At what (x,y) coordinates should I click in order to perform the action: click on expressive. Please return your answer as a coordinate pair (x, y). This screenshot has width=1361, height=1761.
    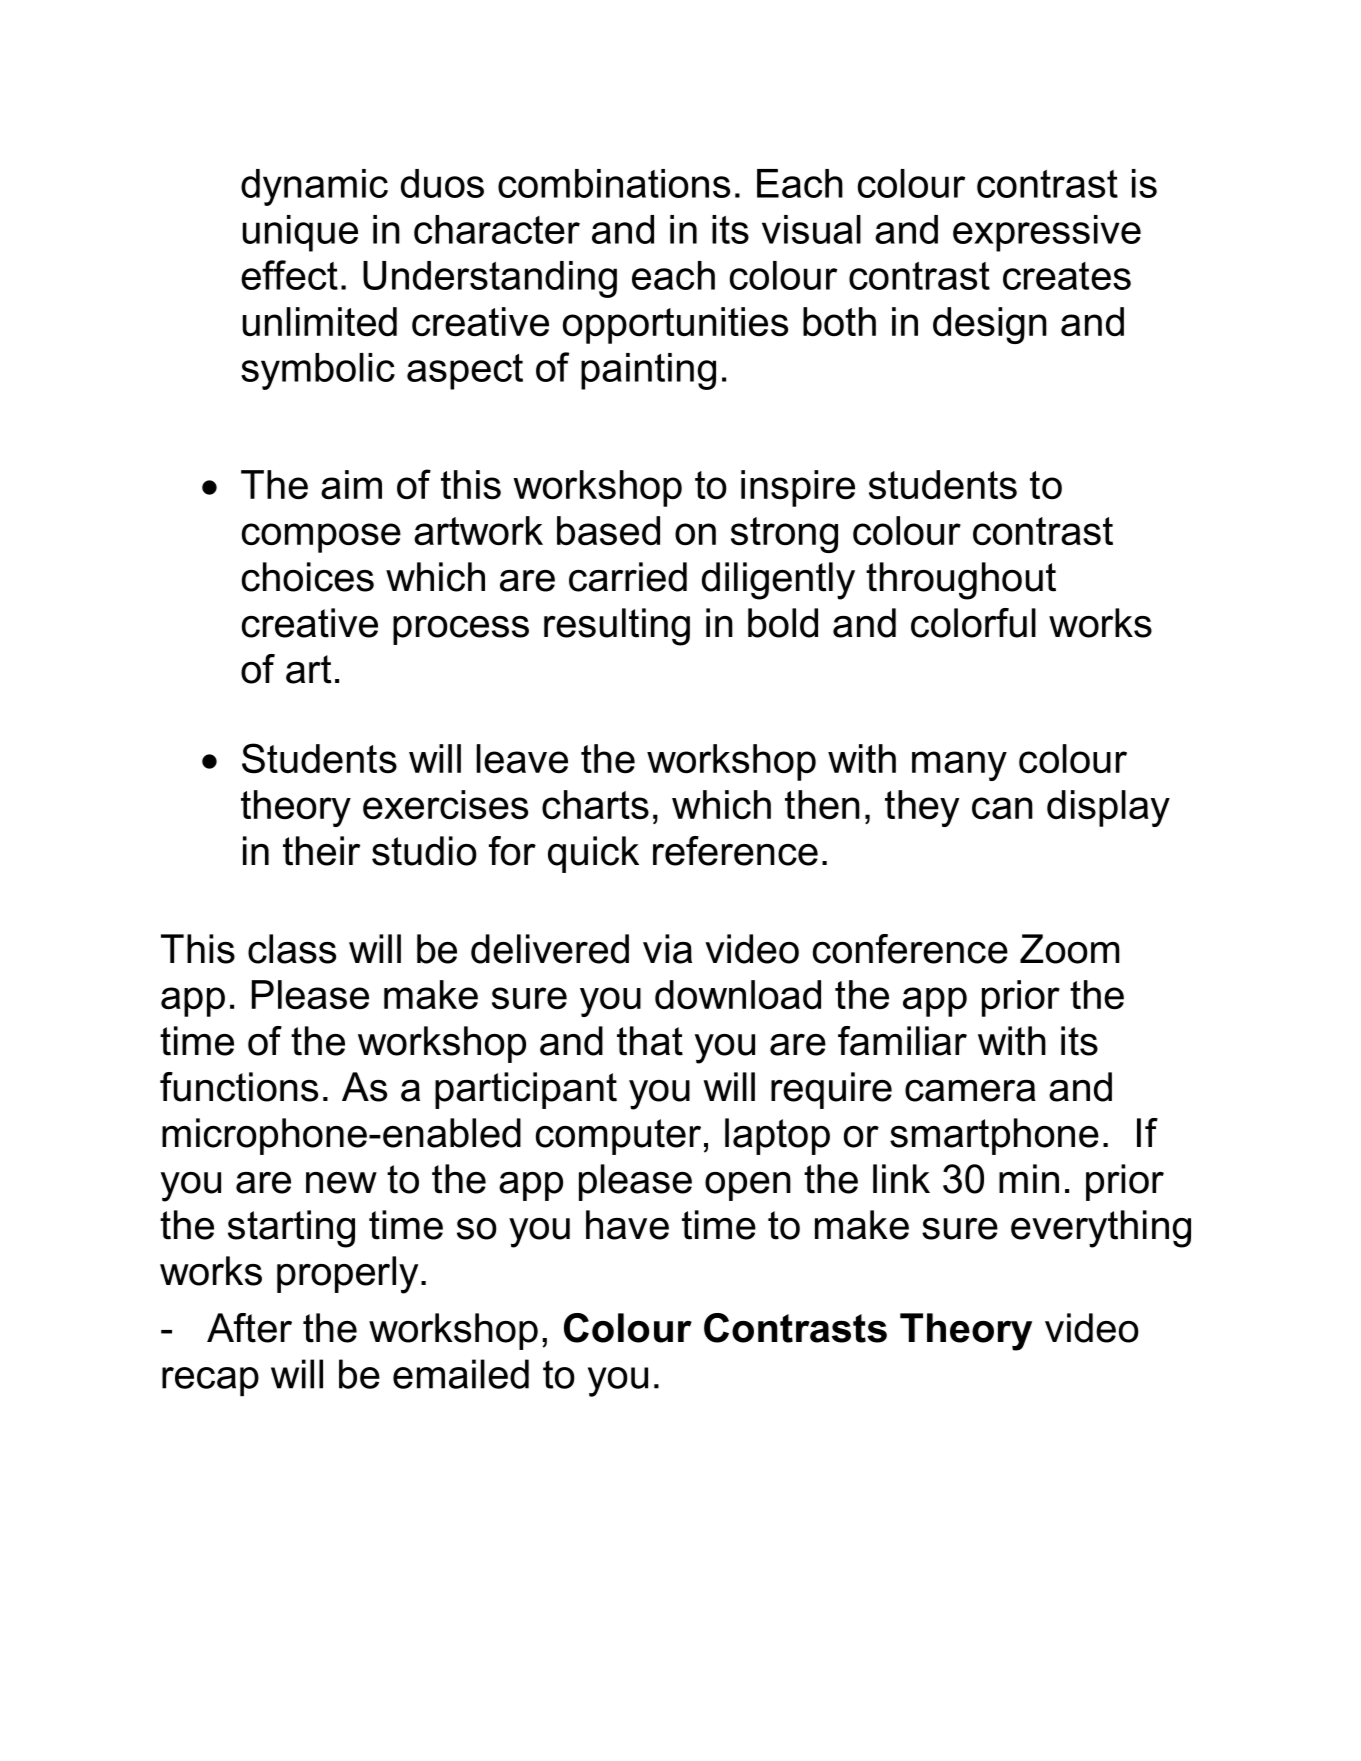
    Looking at the image, I should click on (1047, 233).
